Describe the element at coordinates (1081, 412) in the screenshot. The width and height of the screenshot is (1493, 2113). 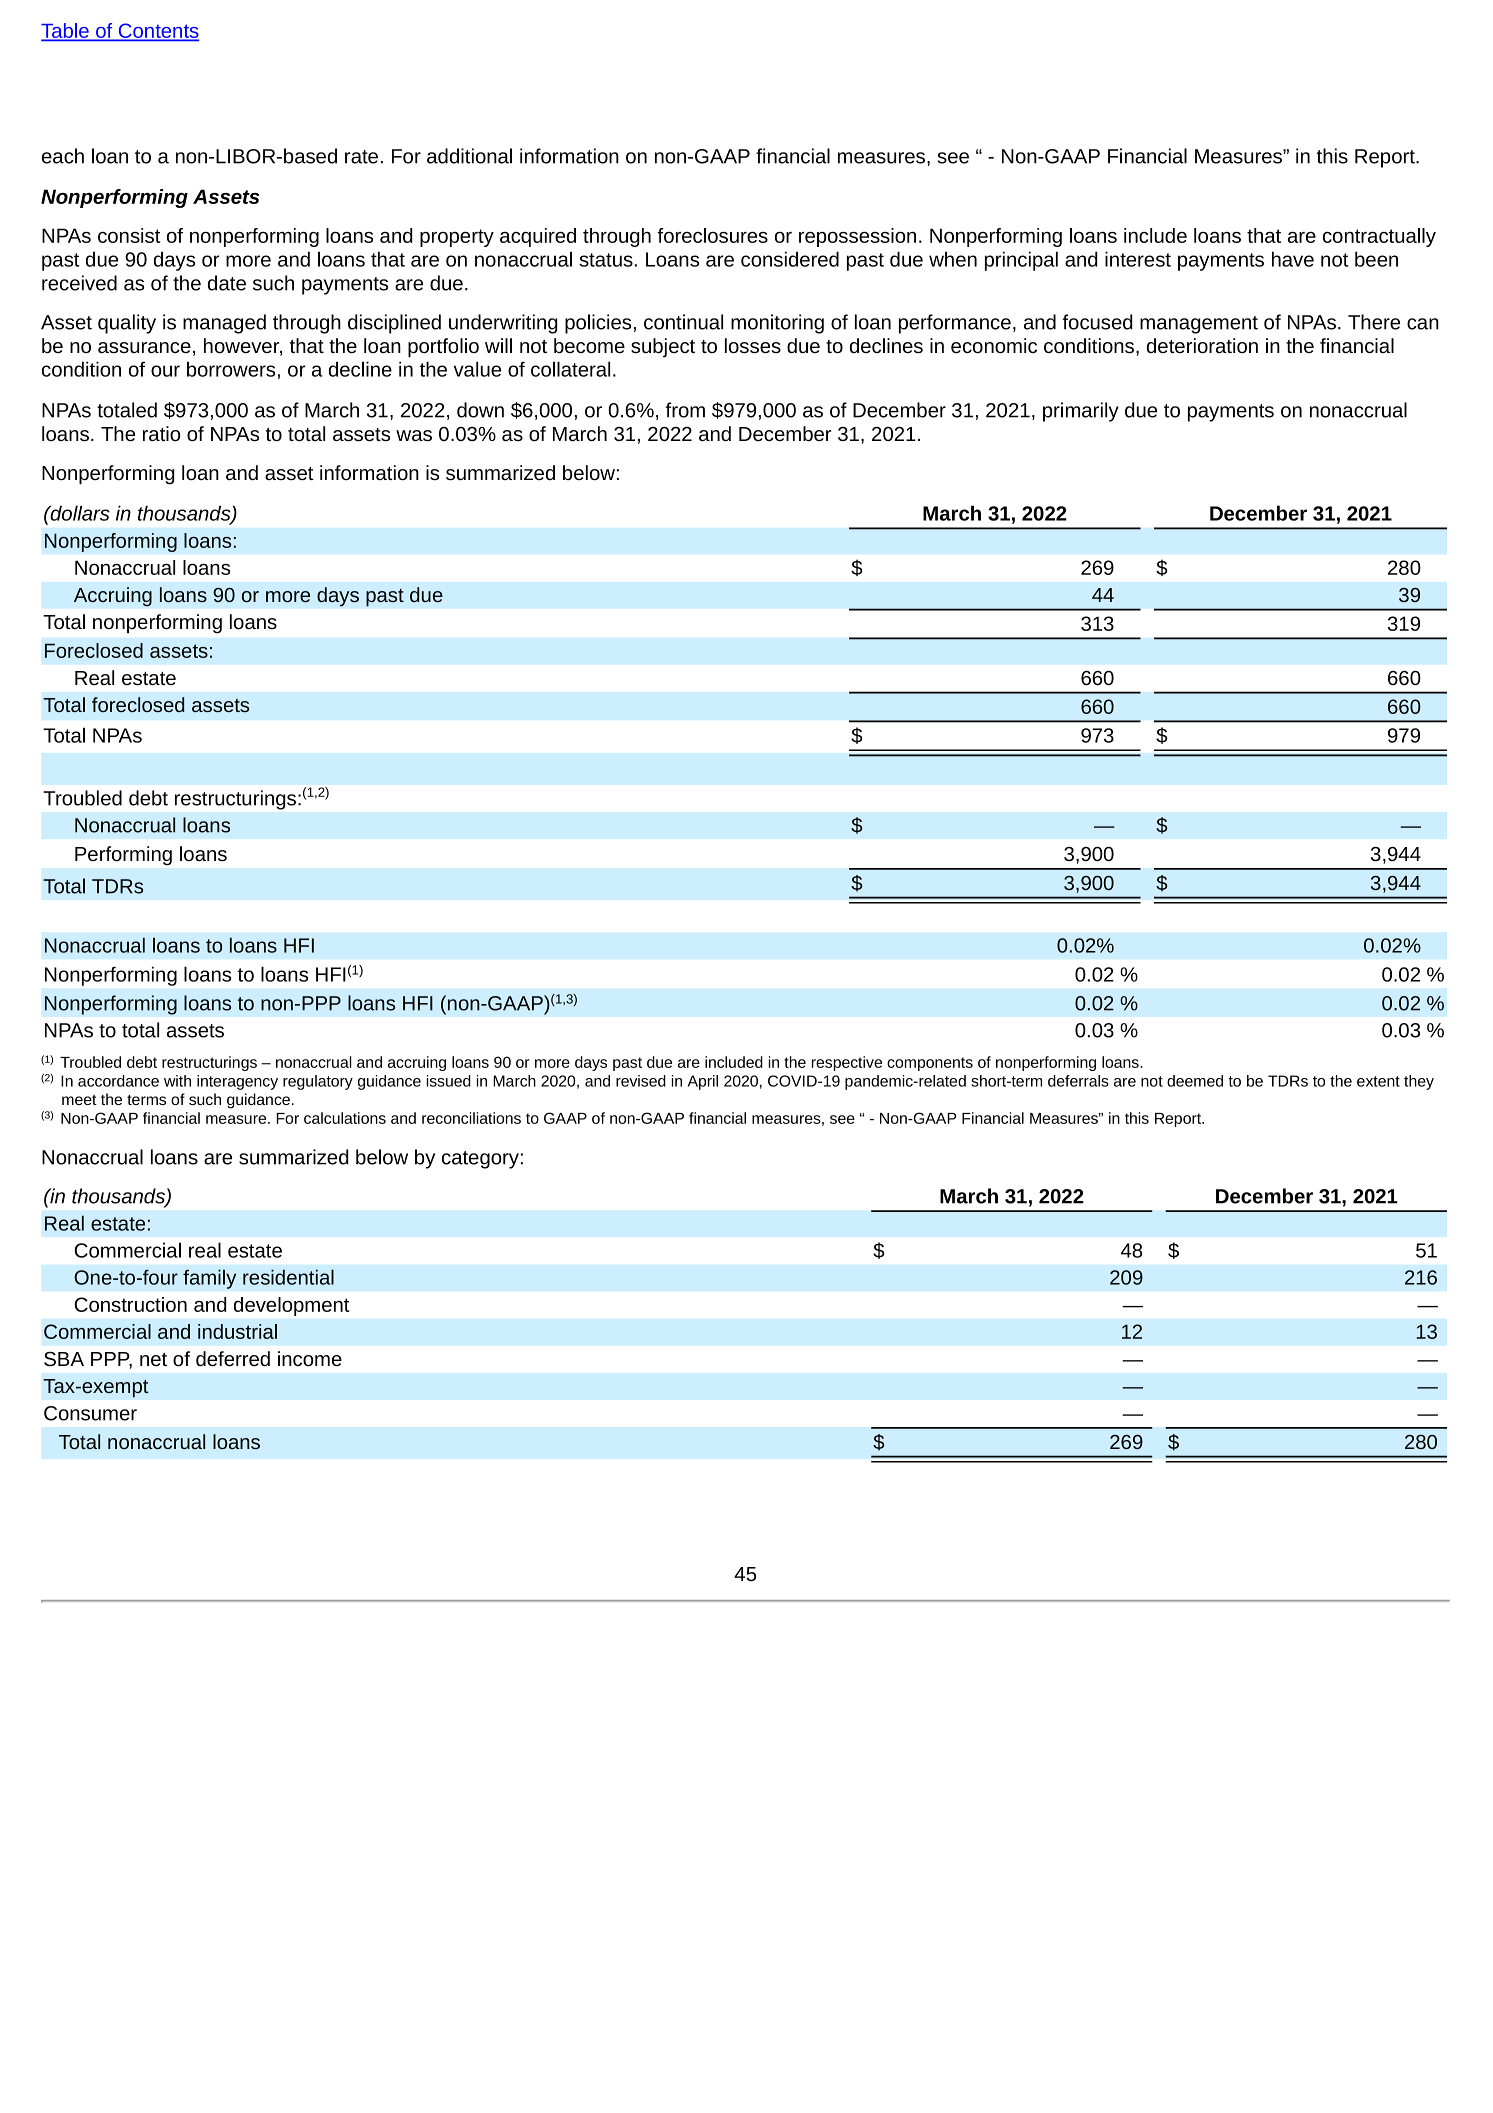
I see `primarily` at that location.
